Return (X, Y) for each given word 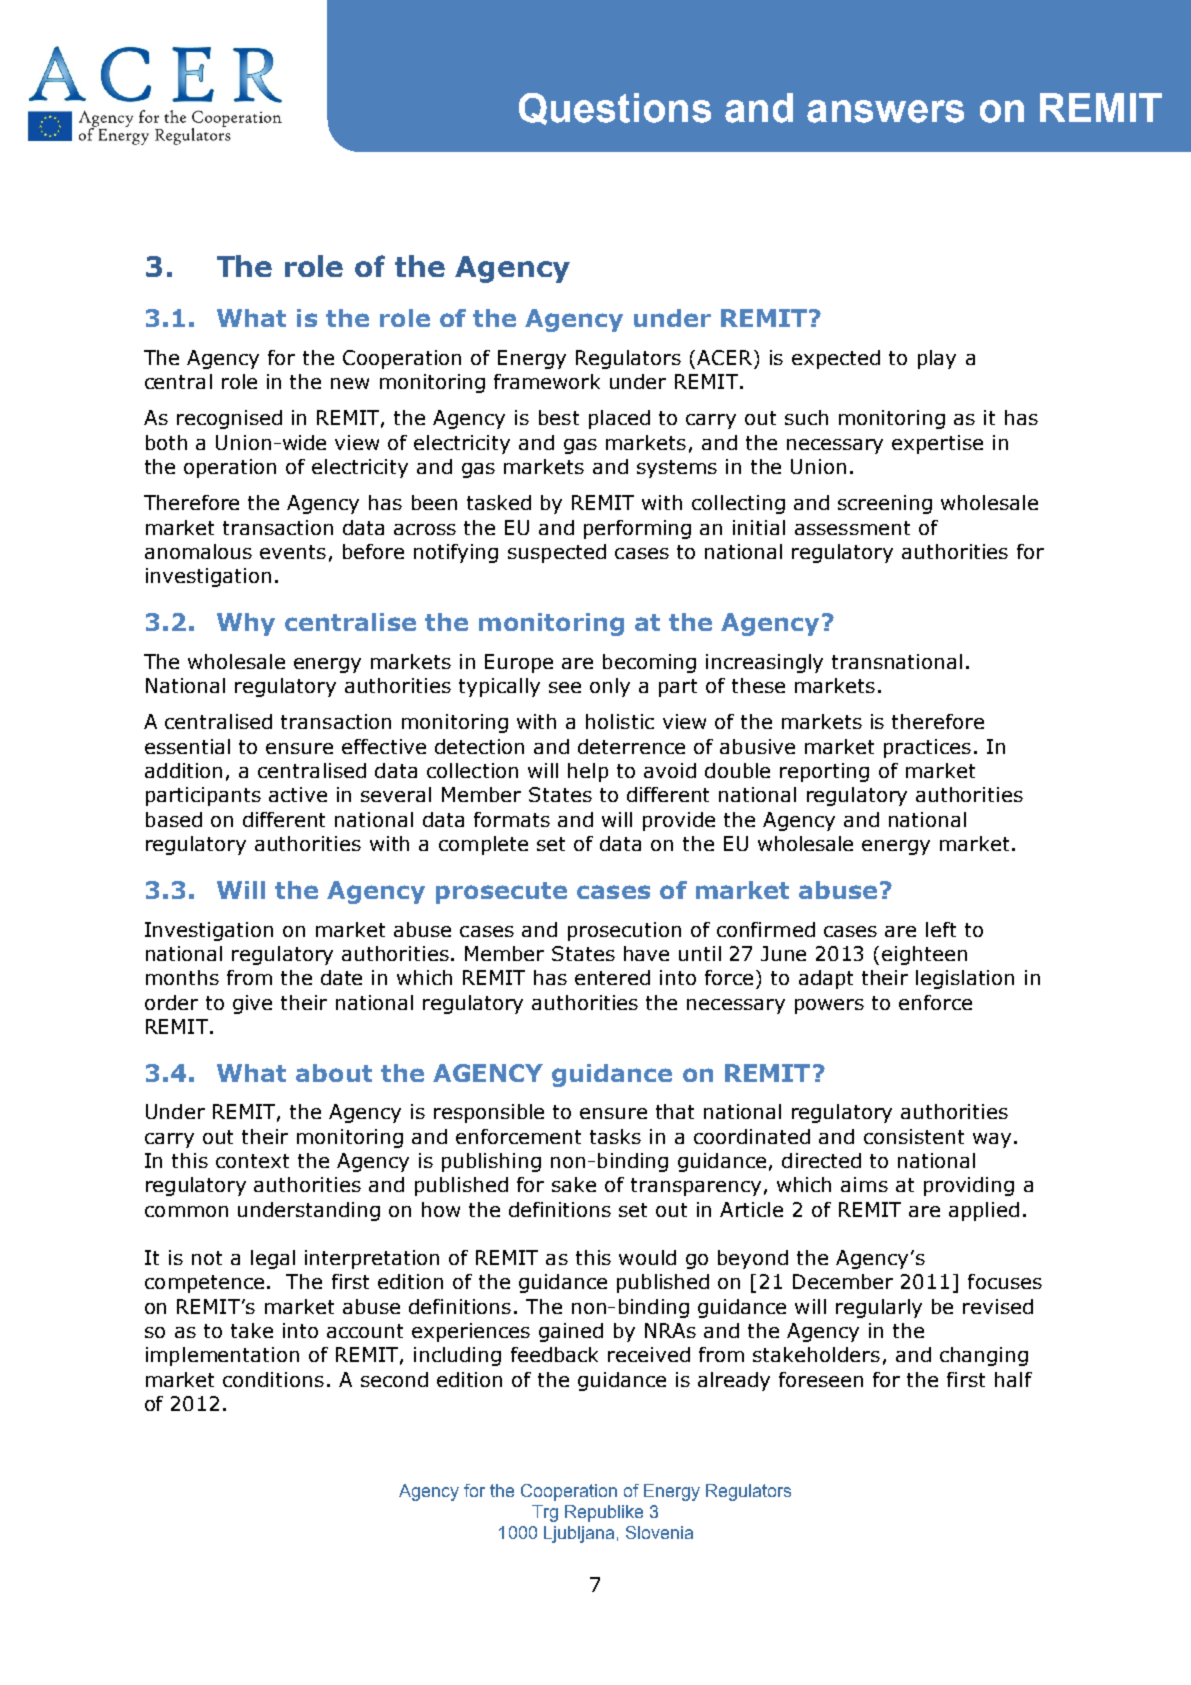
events (293, 552)
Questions (615, 109)
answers (885, 111)
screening (885, 504)
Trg (545, 1513)
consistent (914, 1136)
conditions (273, 1379)
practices (927, 748)
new (350, 383)
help (588, 772)
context (252, 1161)
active (298, 794)
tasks (615, 1136)
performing (637, 529)
